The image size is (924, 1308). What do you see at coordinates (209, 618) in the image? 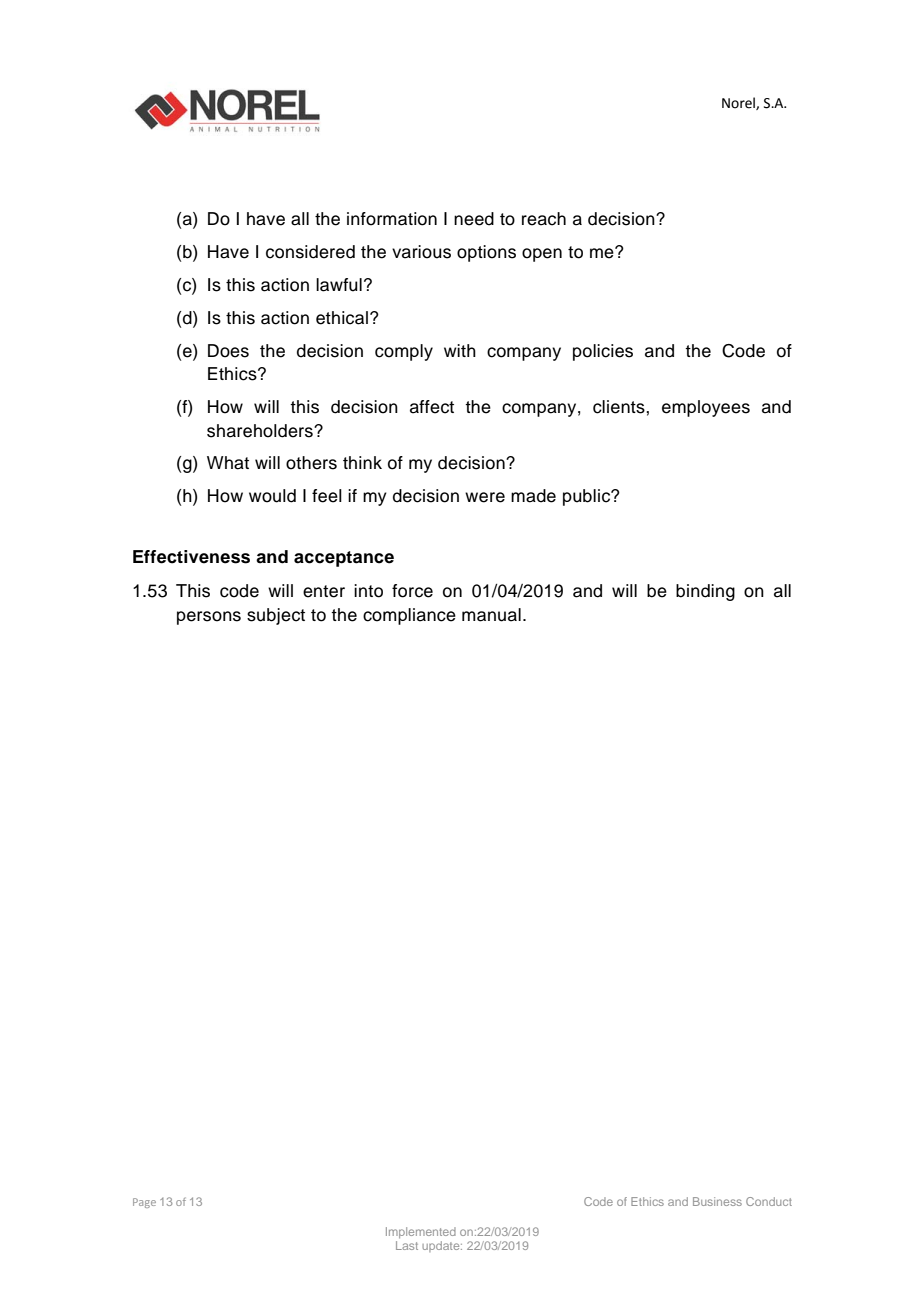
I see `persons` at bounding box center [209, 618].
